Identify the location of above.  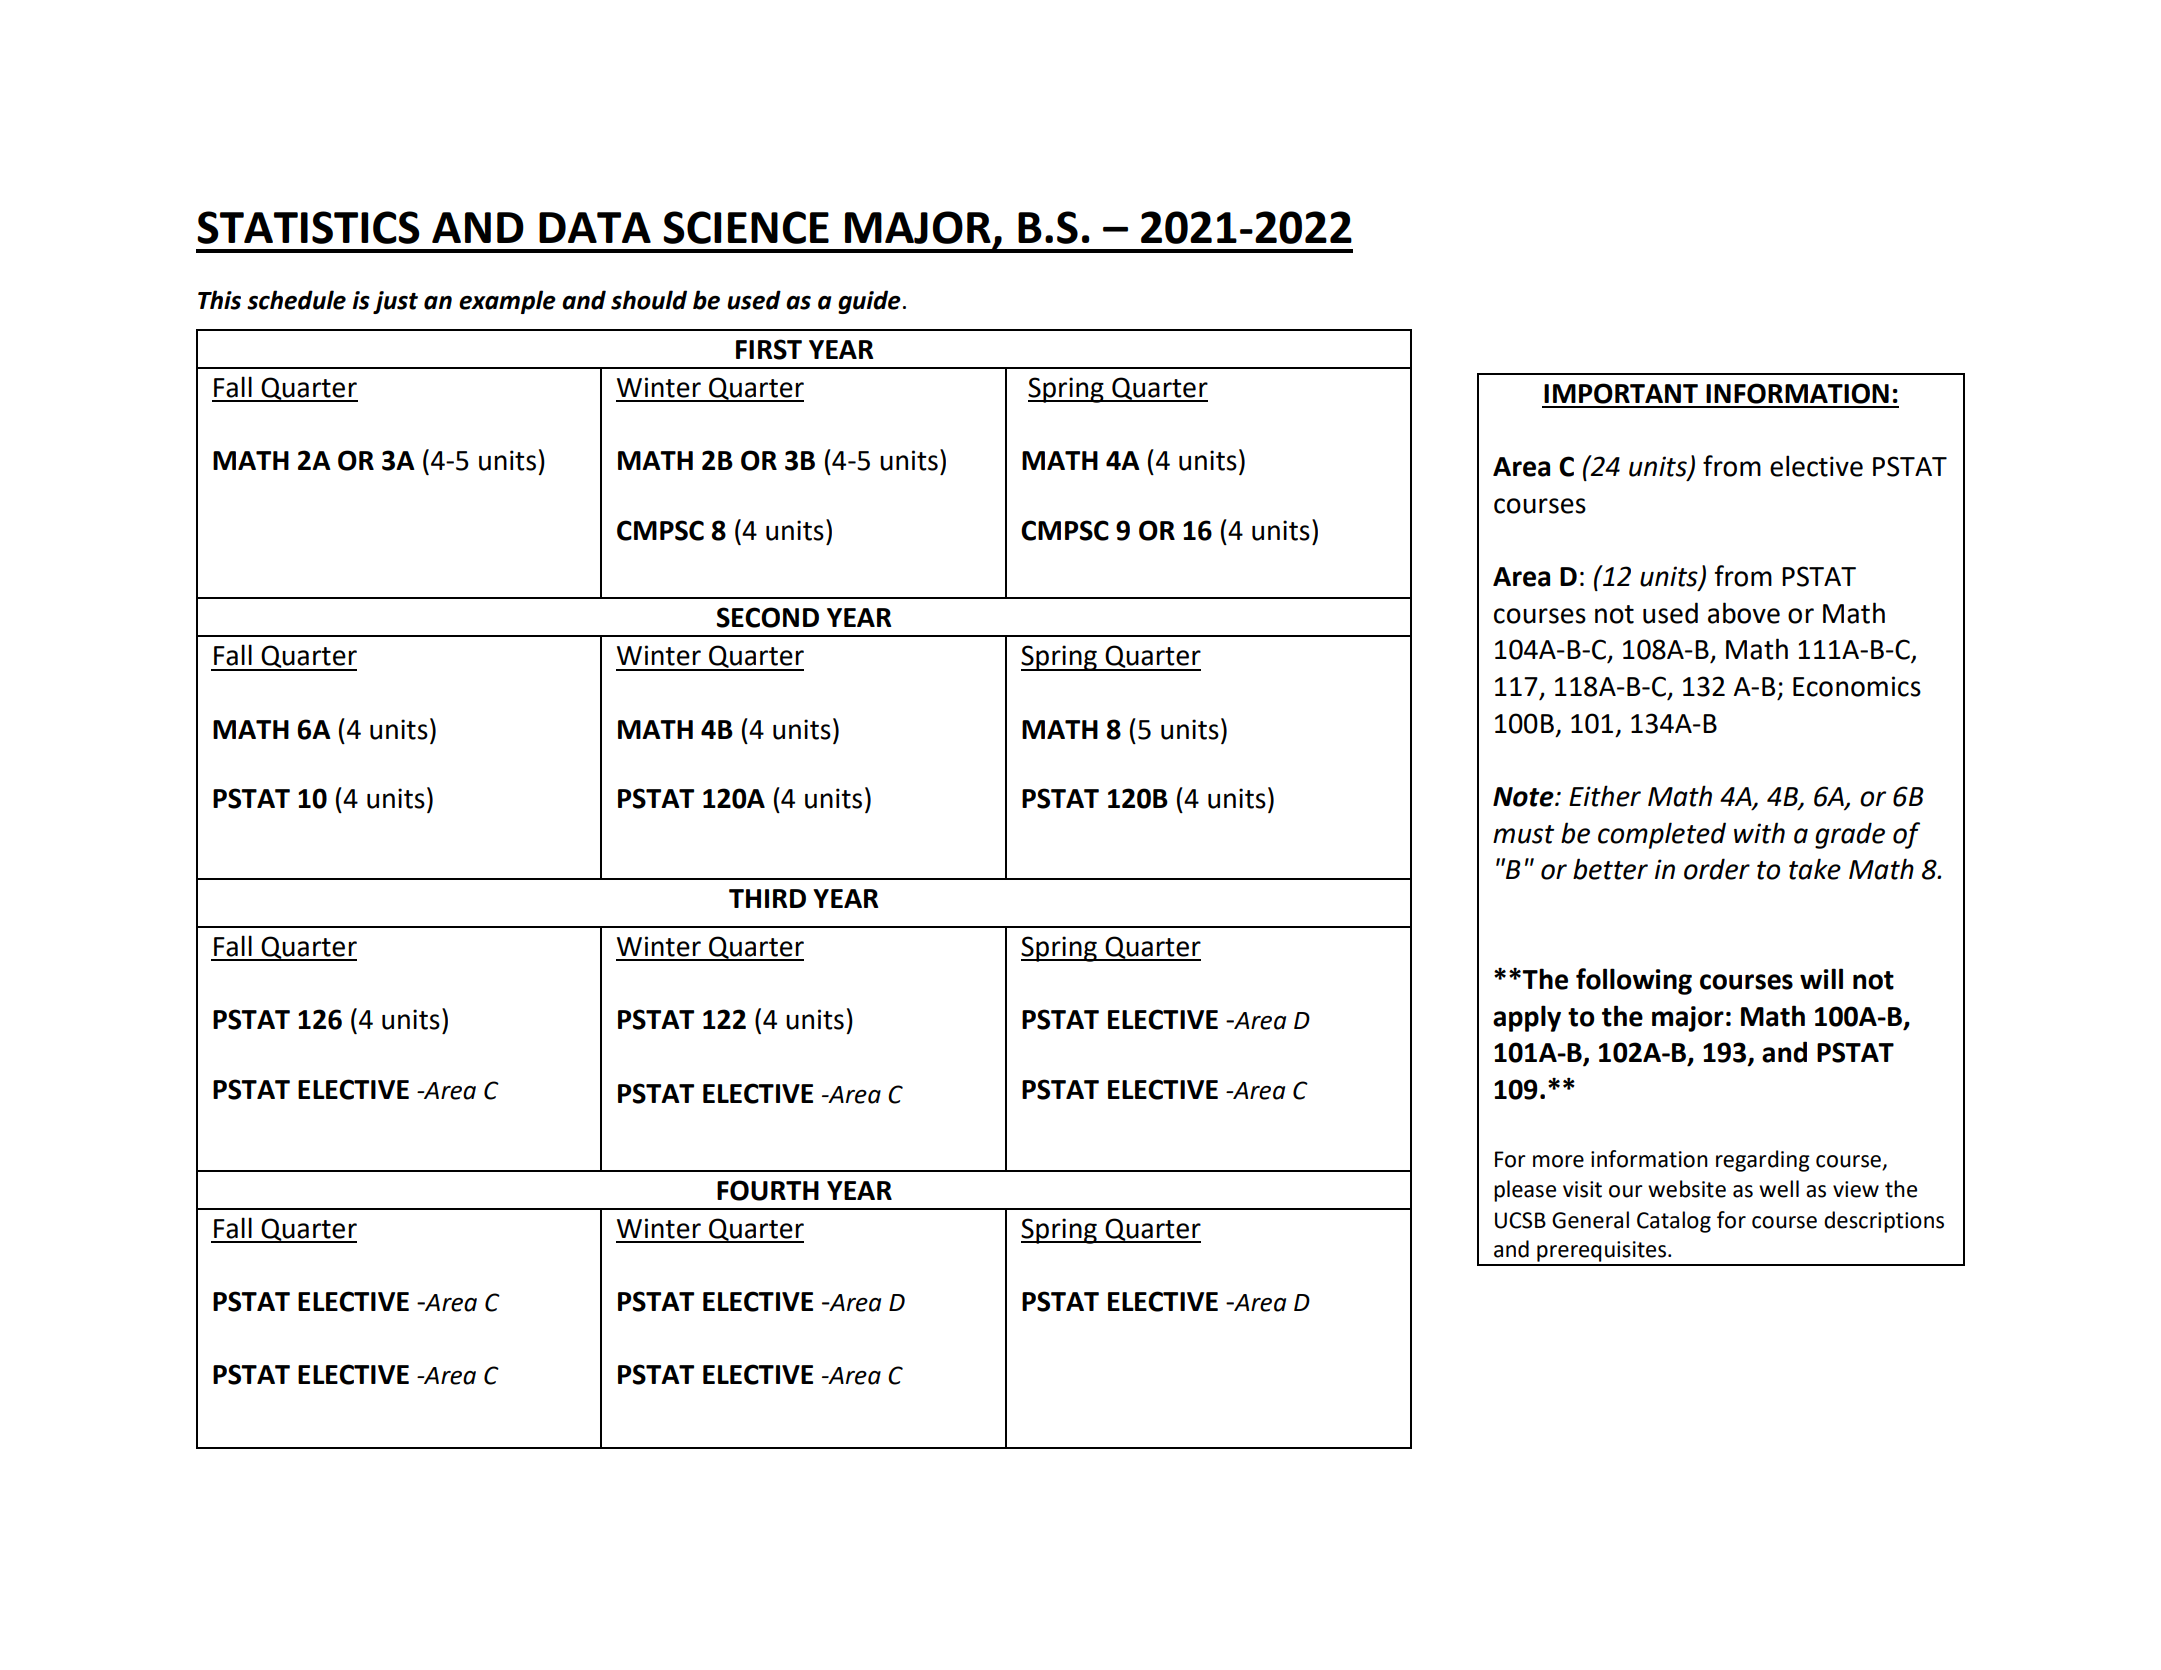
(1744, 613).
